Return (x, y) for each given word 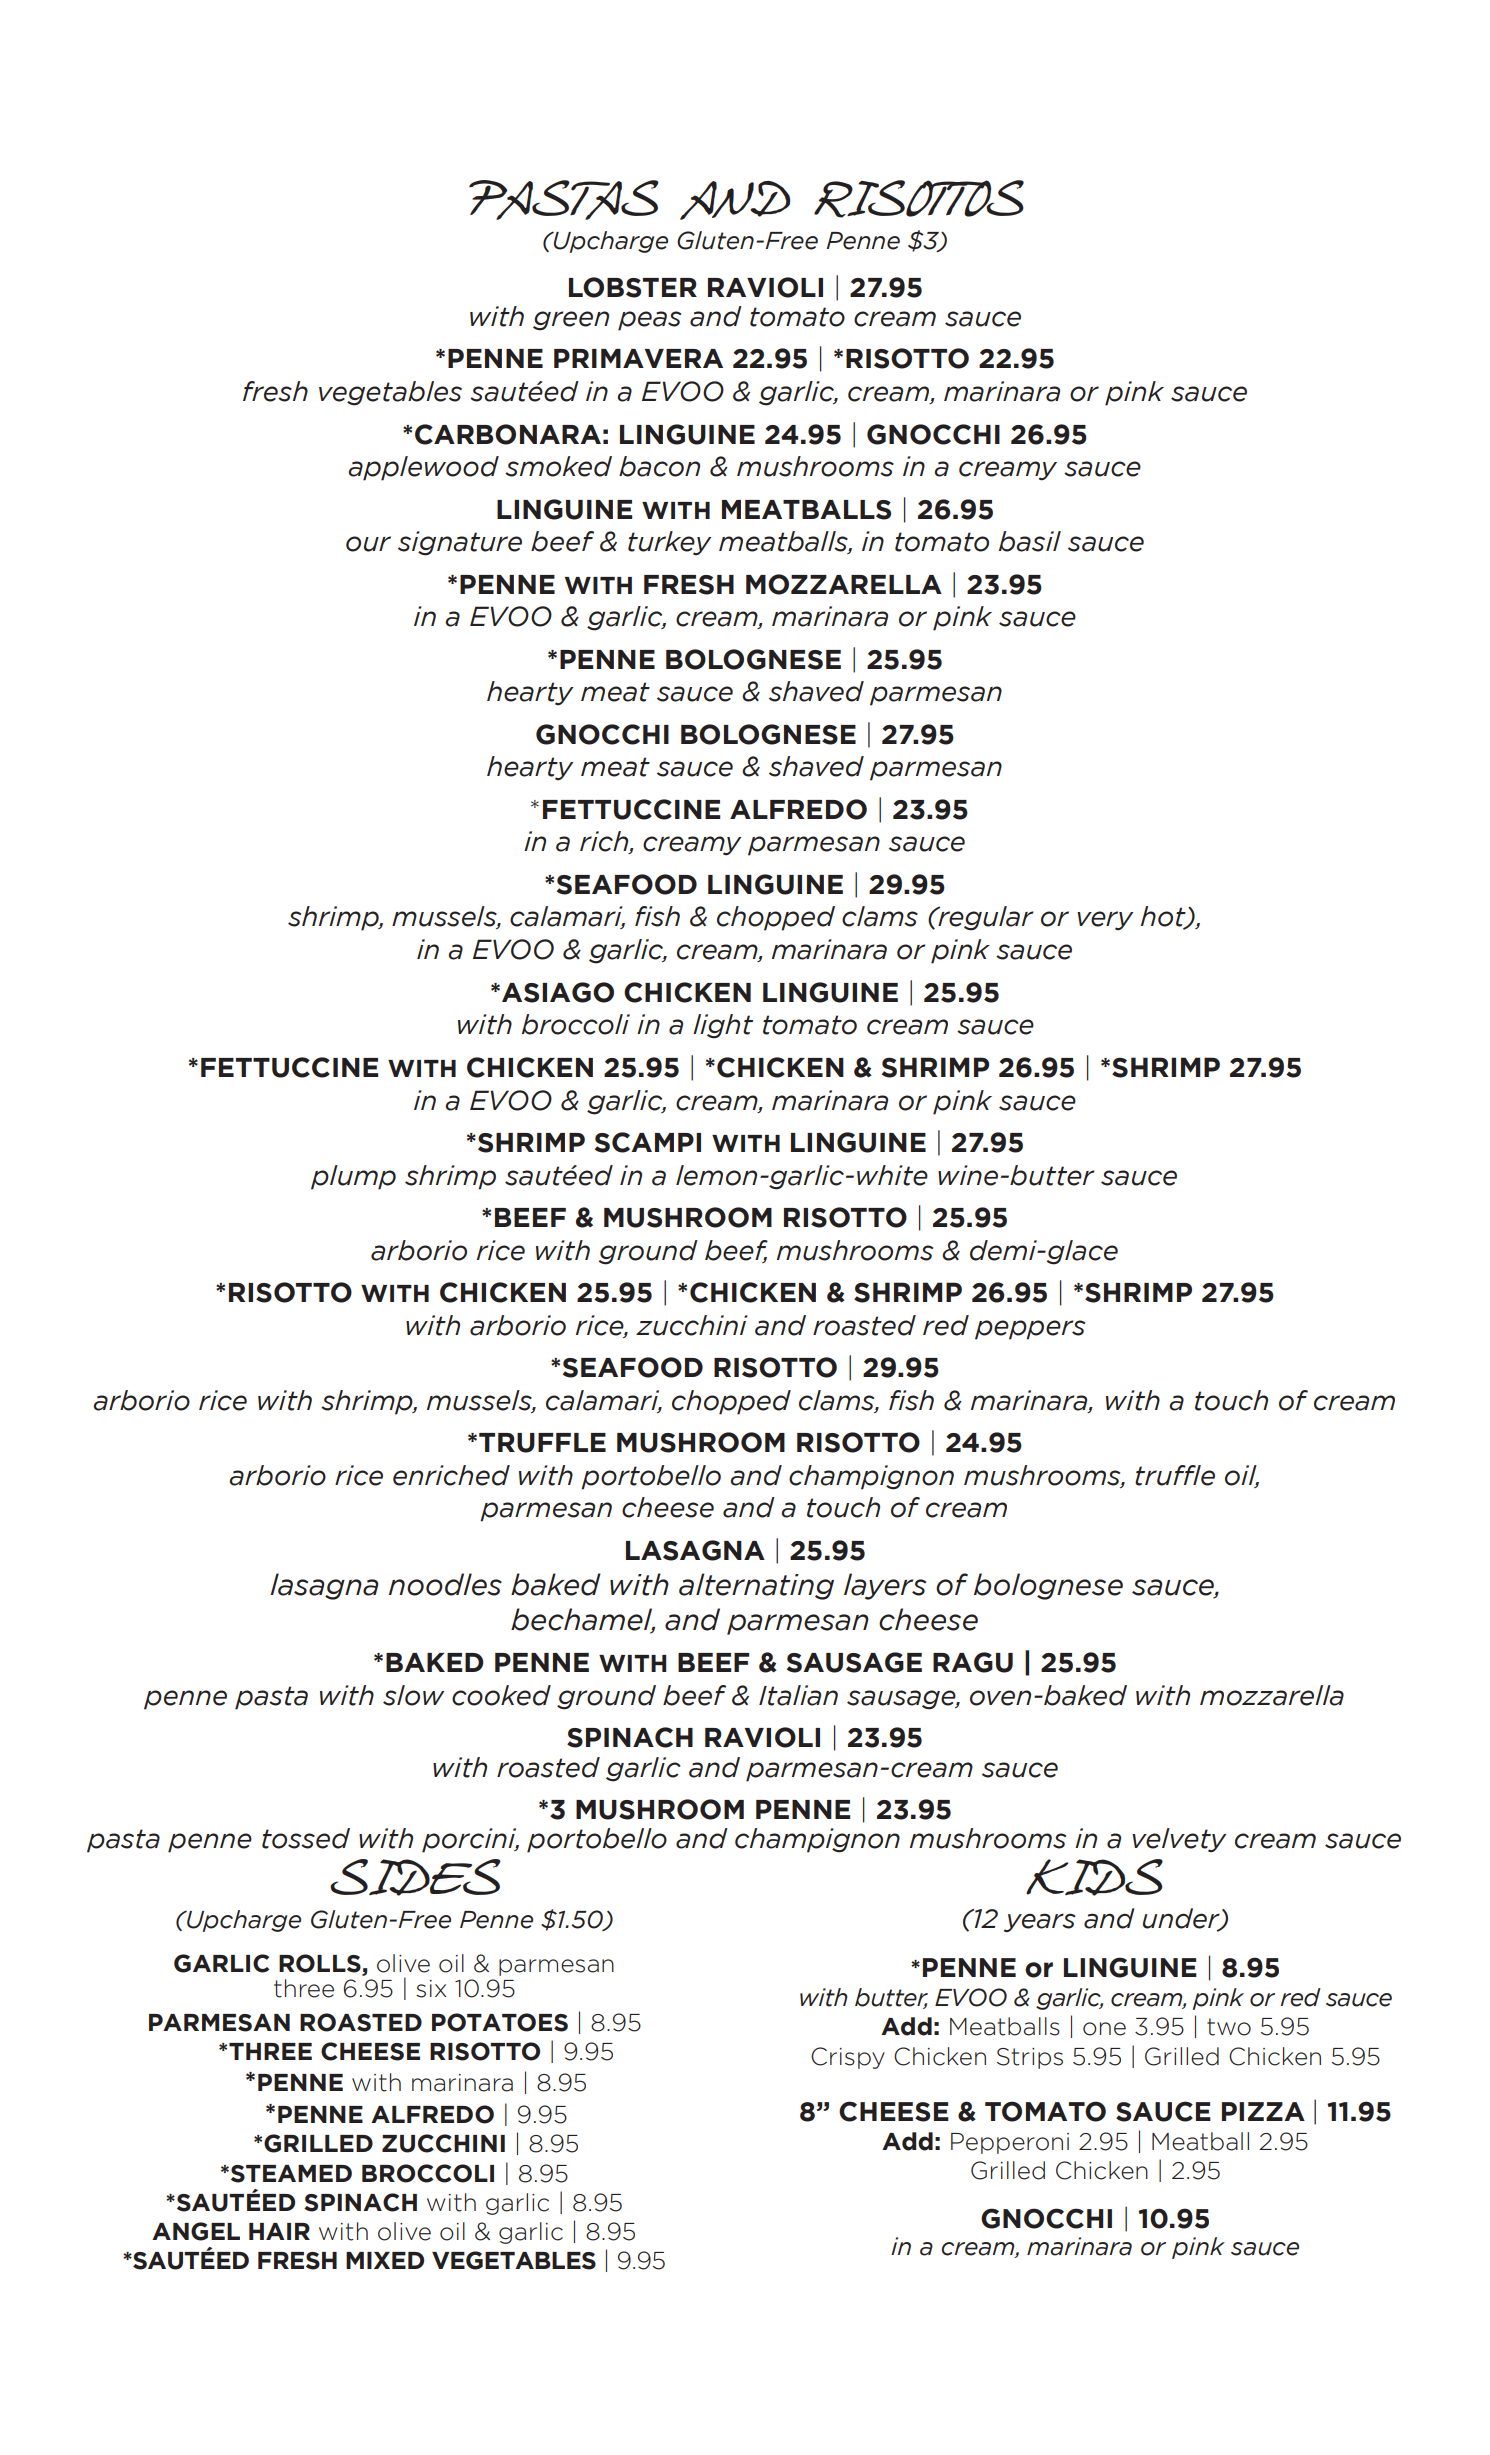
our (368, 544)
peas (649, 321)
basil (1030, 541)
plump (353, 1177)
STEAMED (291, 2174)
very (1105, 921)
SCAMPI (648, 1142)
